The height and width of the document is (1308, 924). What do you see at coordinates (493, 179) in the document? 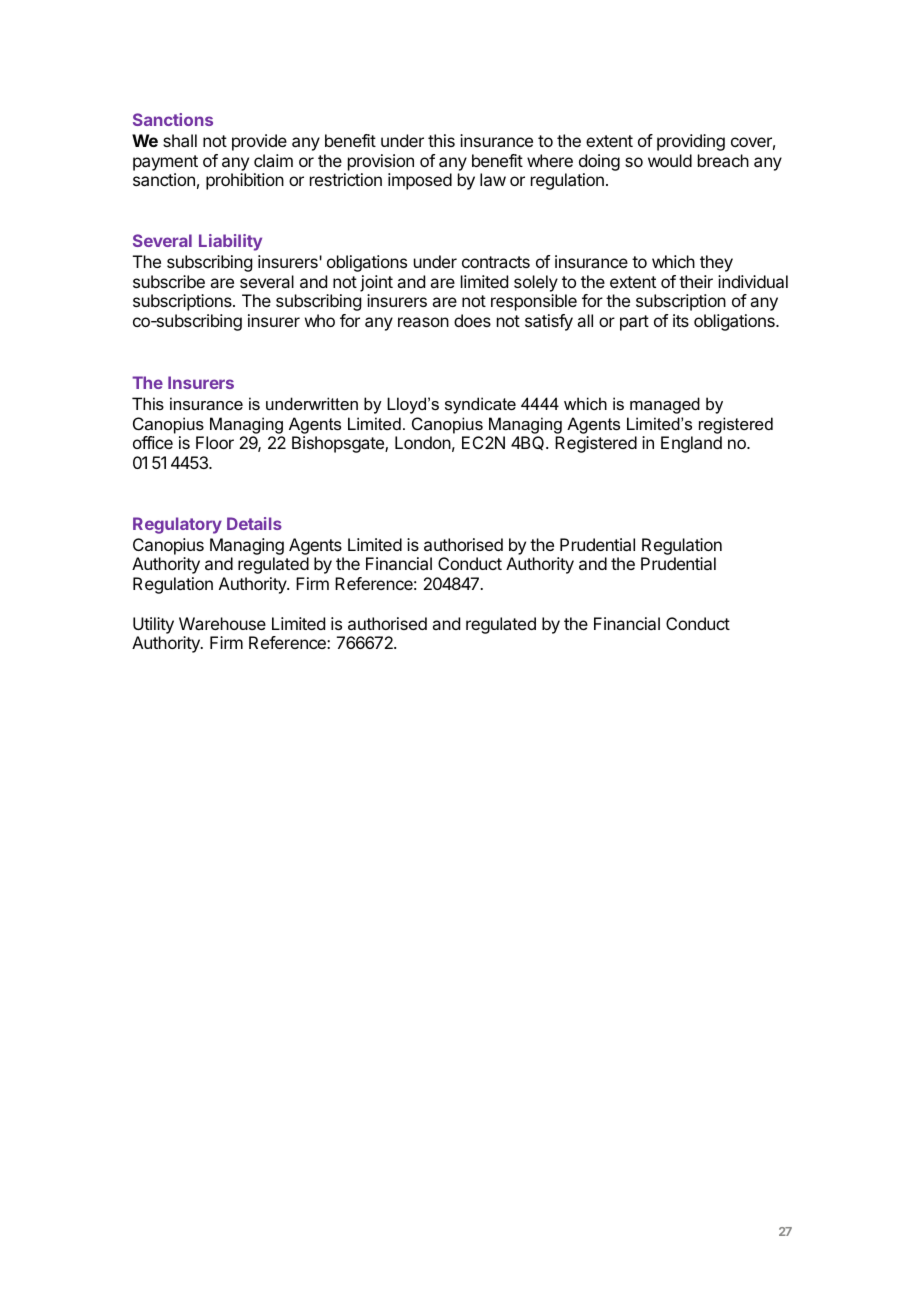
I see `law` at bounding box center [493, 179].
